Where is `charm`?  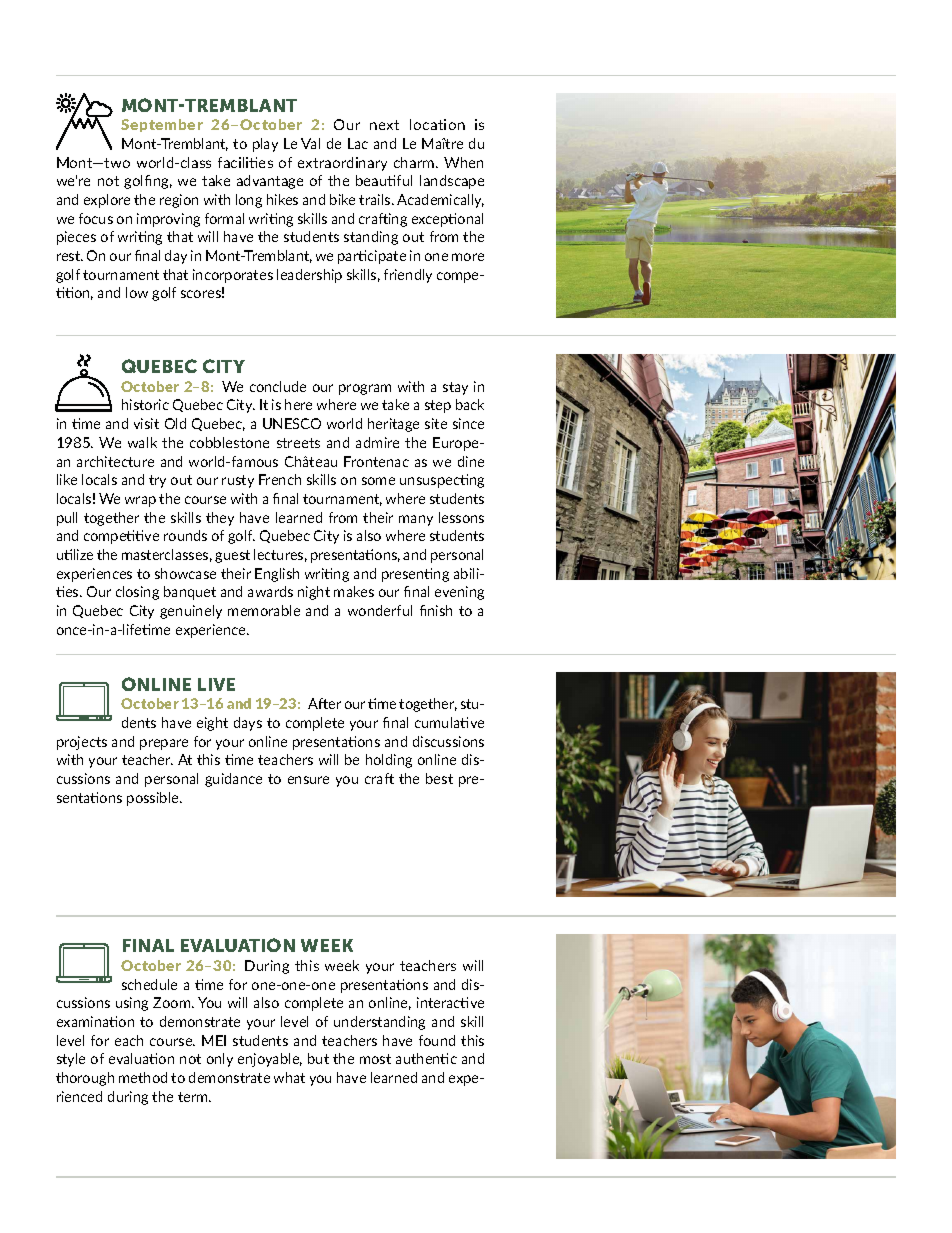
charm is located at coordinates (415, 162).
